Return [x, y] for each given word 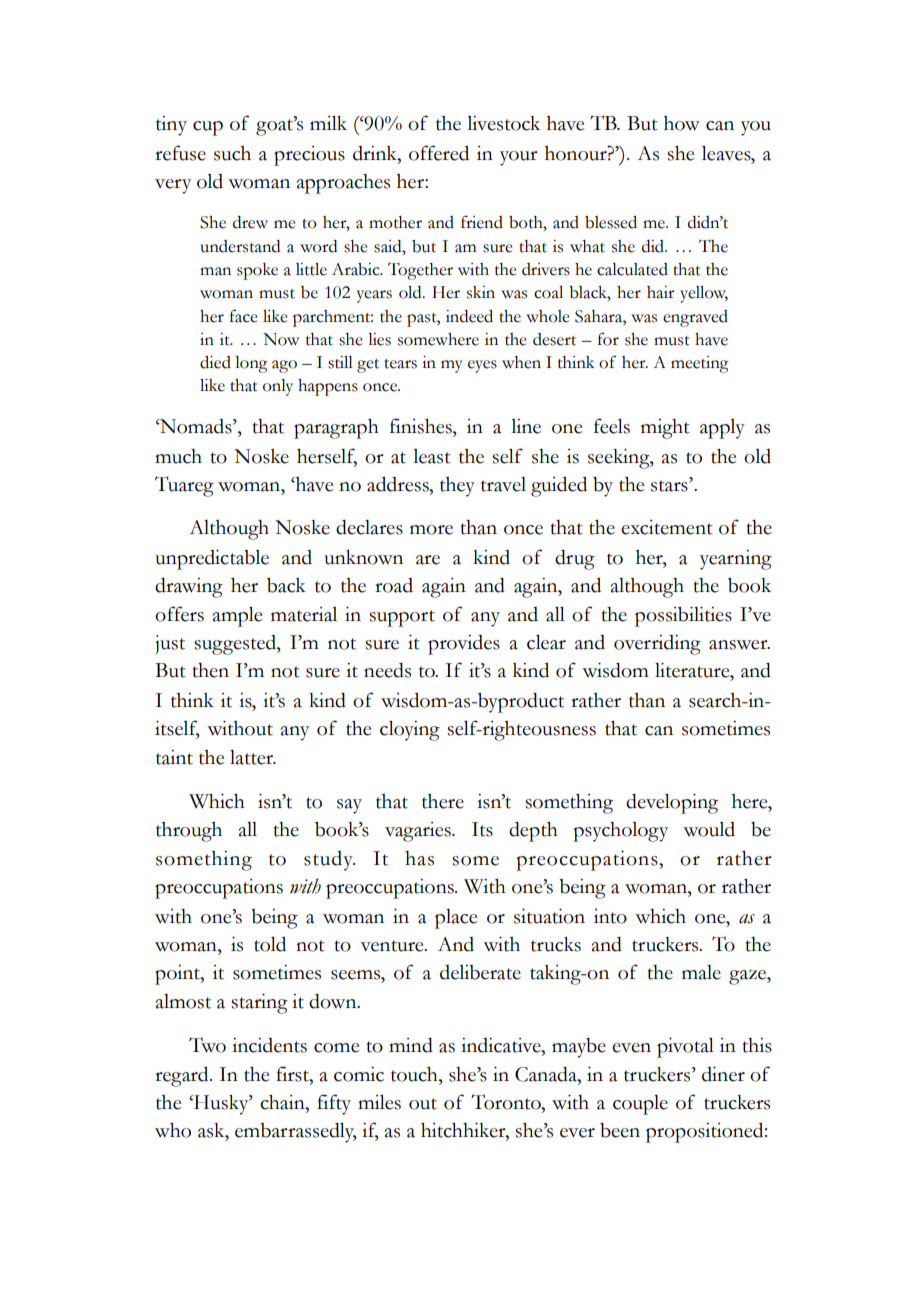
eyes [482, 366]
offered [439, 153]
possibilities [683, 616]
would [709, 829]
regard [183, 1076]
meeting [700, 364]
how [682, 123]
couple [640, 1105]
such [232, 153]
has [419, 858]
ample [237, 616]
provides [464, 645]
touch [415, 1074]
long [251, 364]
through [189, 832]
